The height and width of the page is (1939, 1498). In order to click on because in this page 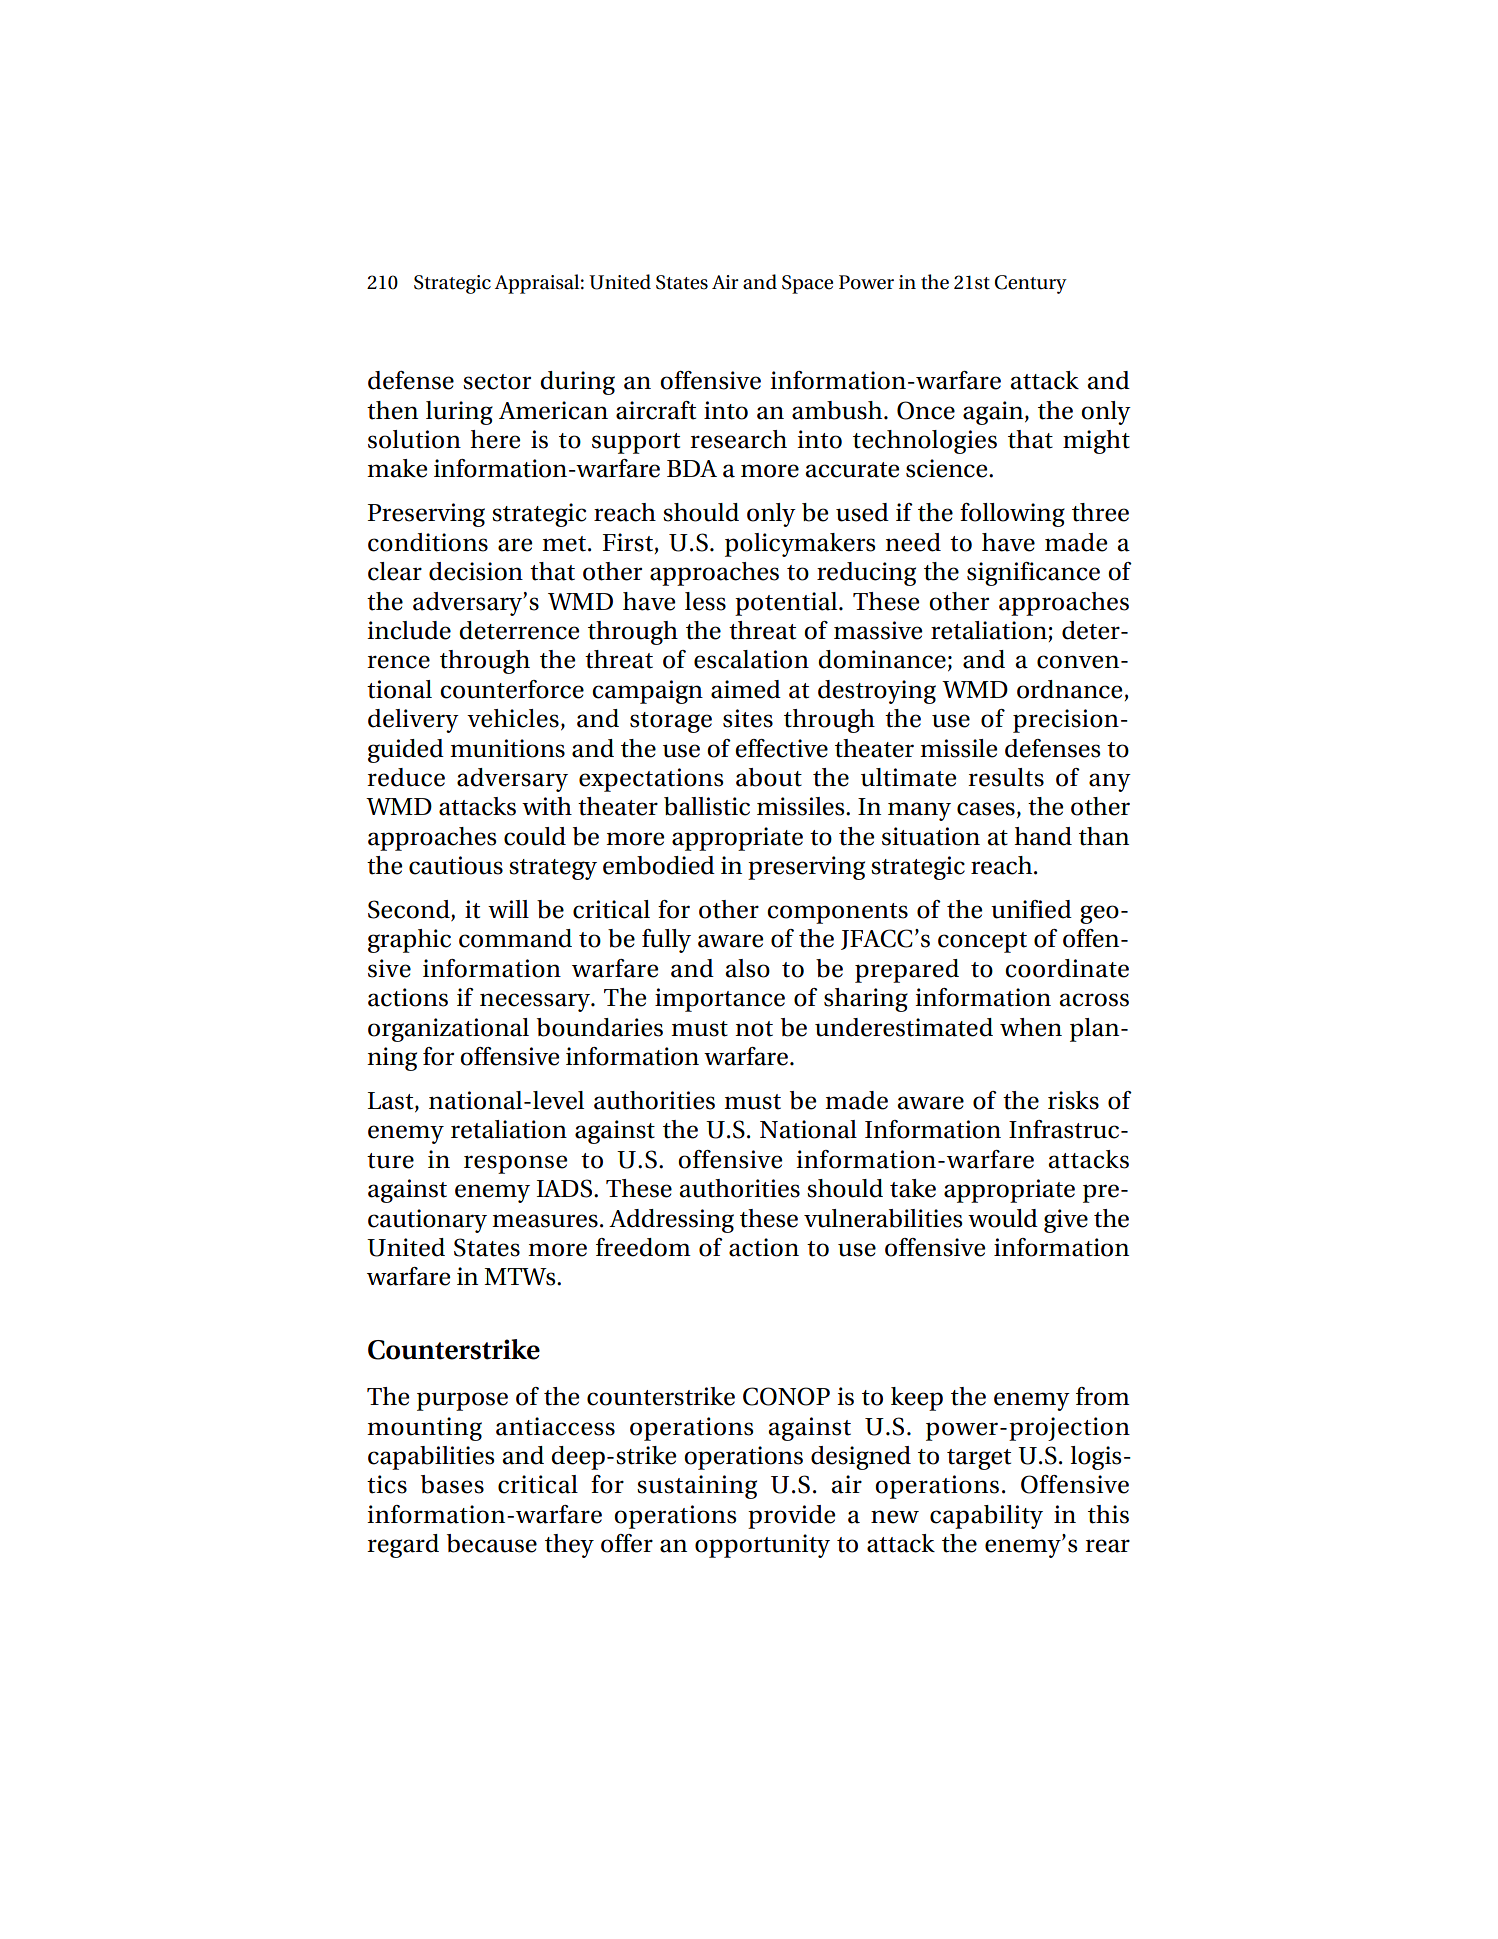, I will do `click(492, 1543)`.
